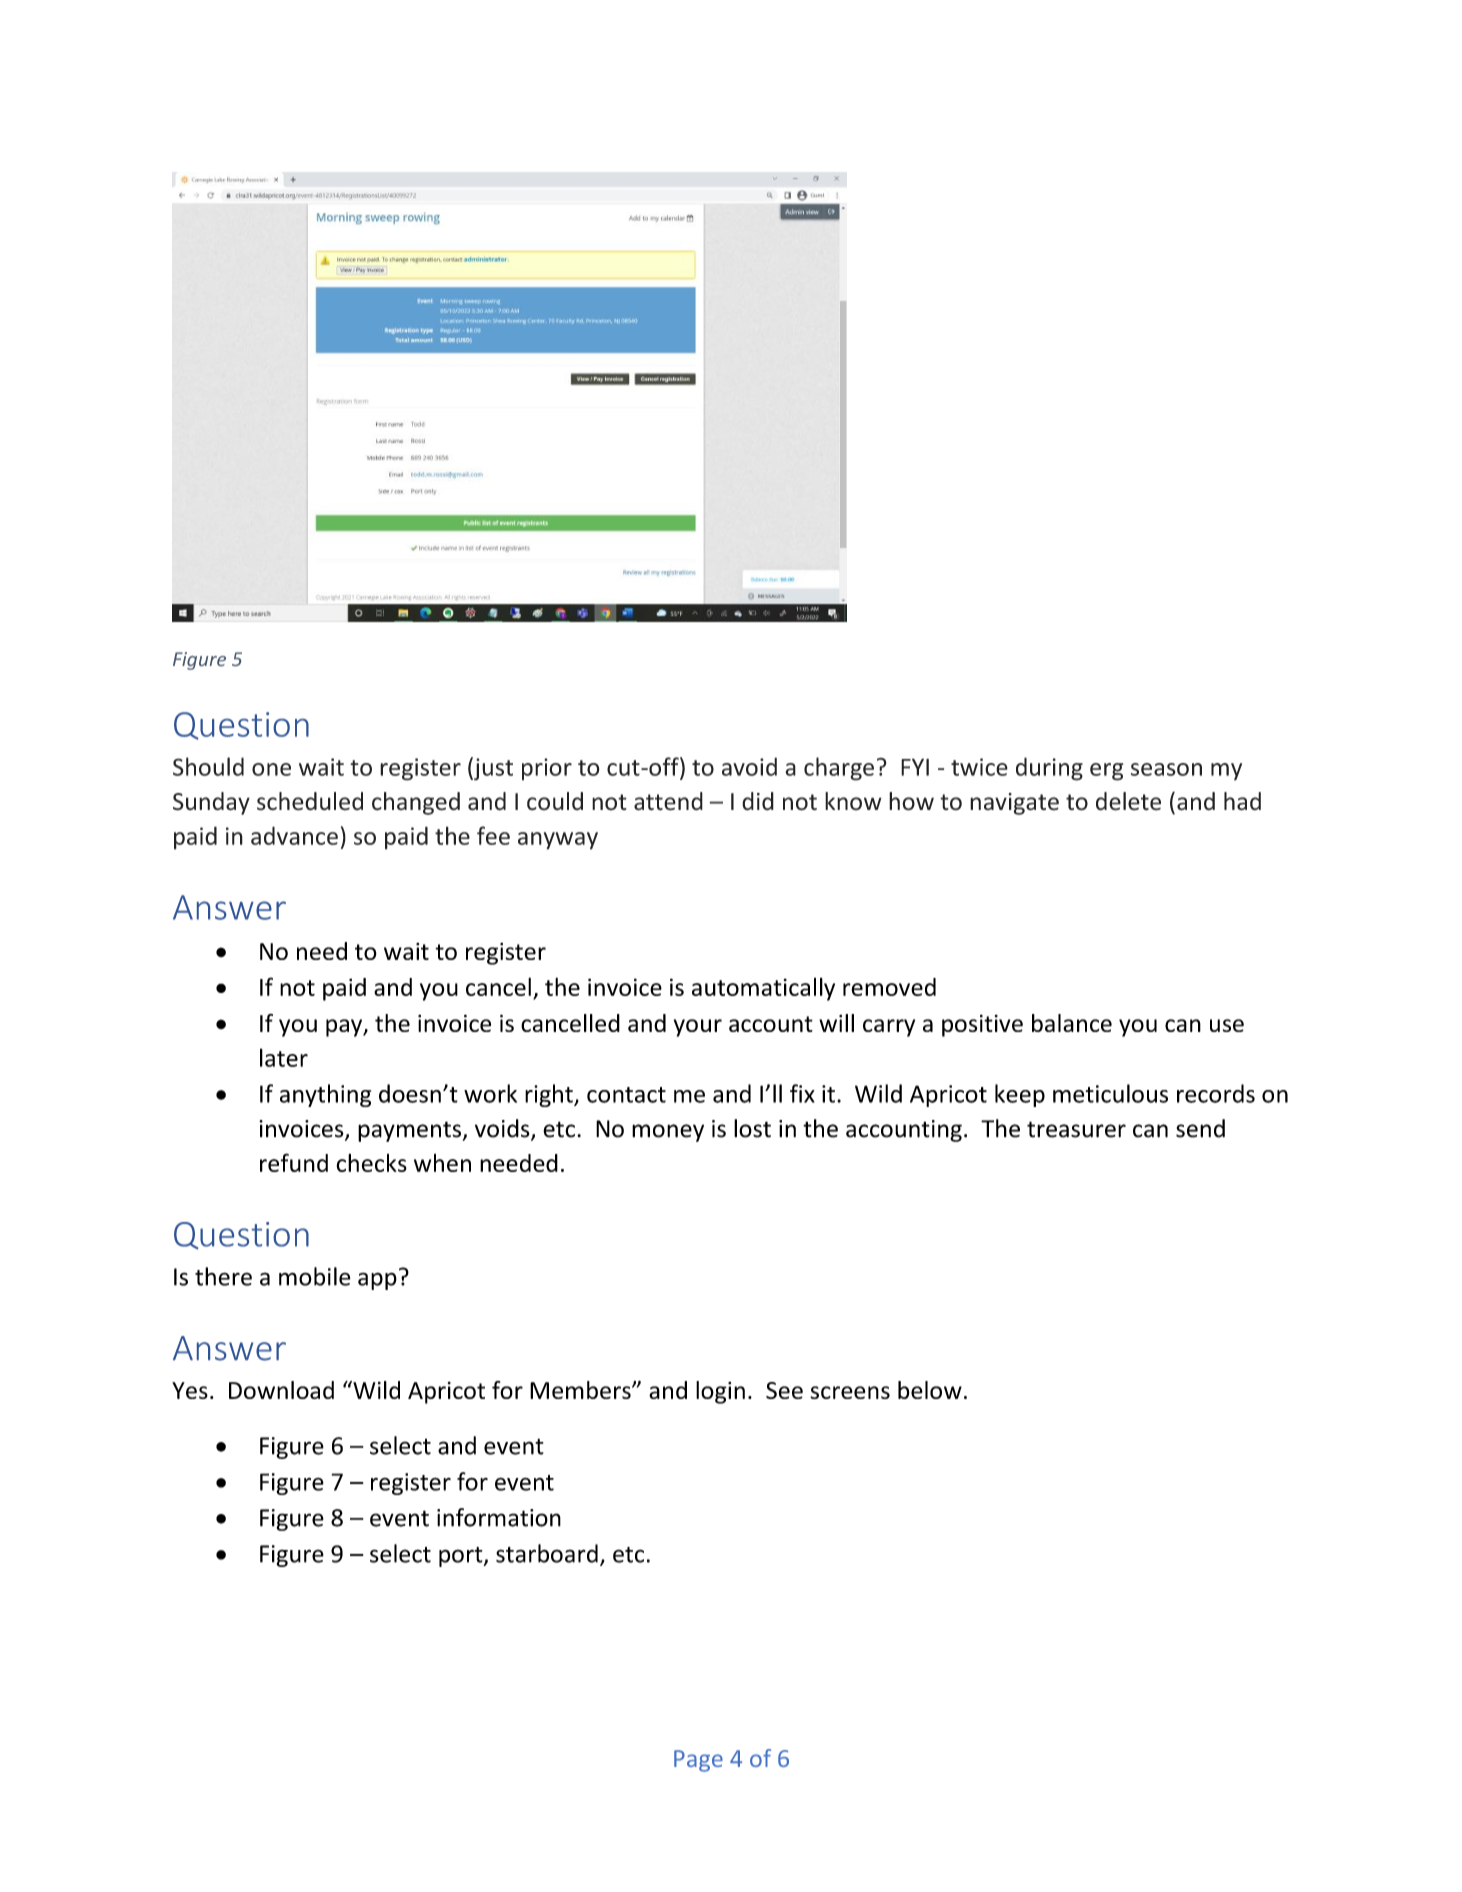  I want to click on money, so click(668, 1133).
